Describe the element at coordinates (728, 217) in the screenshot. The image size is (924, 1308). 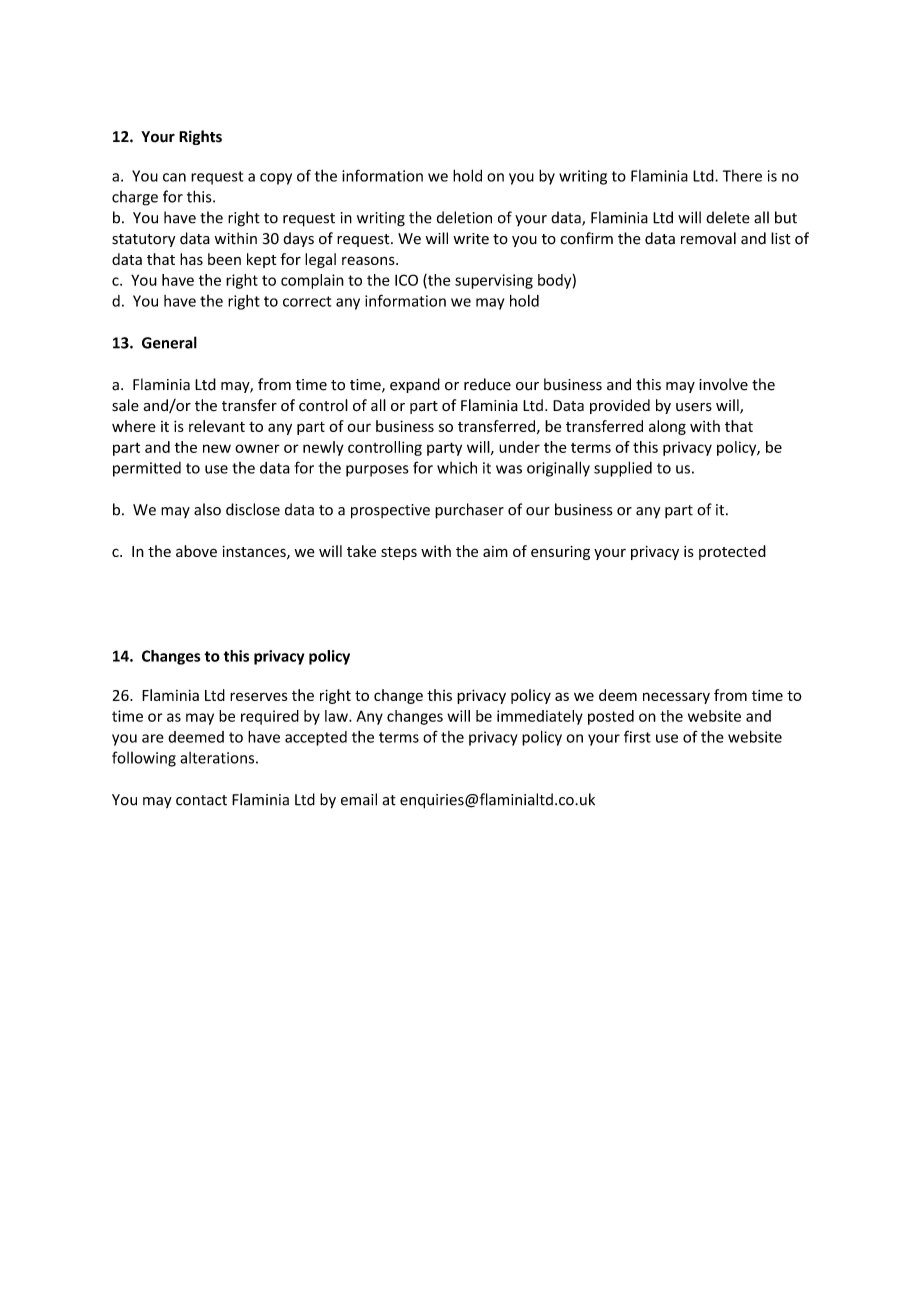
I see `delete` at that location.
